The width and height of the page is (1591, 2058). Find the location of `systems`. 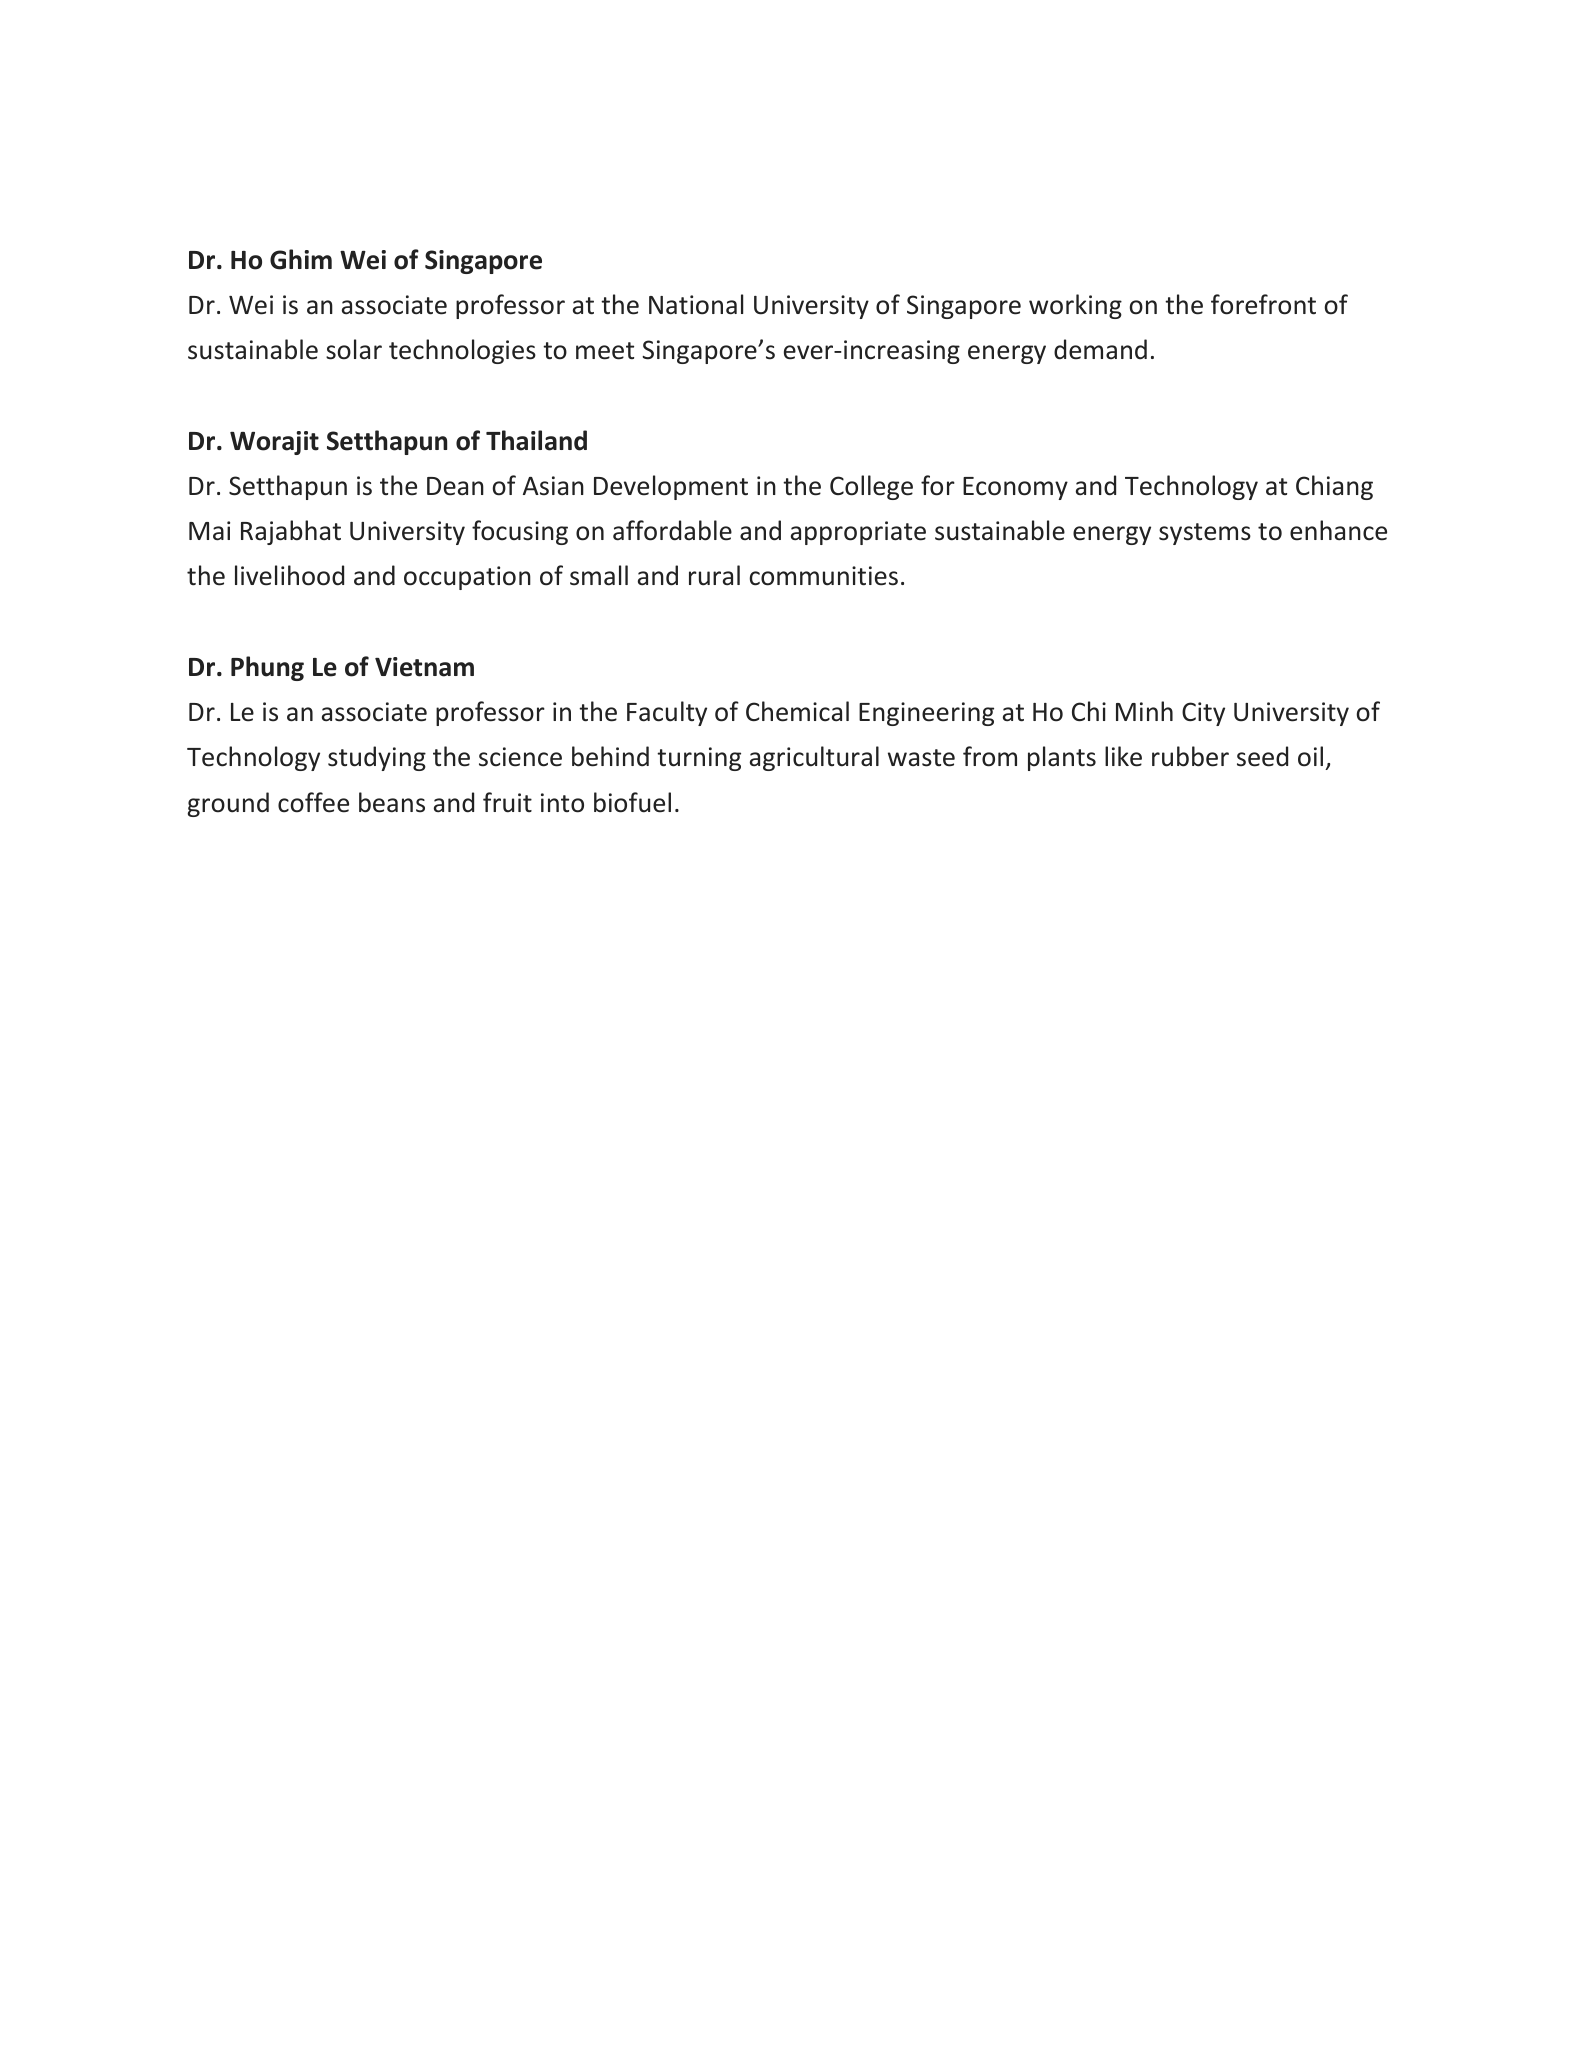

systems is located at coordinates (1205, 534).
